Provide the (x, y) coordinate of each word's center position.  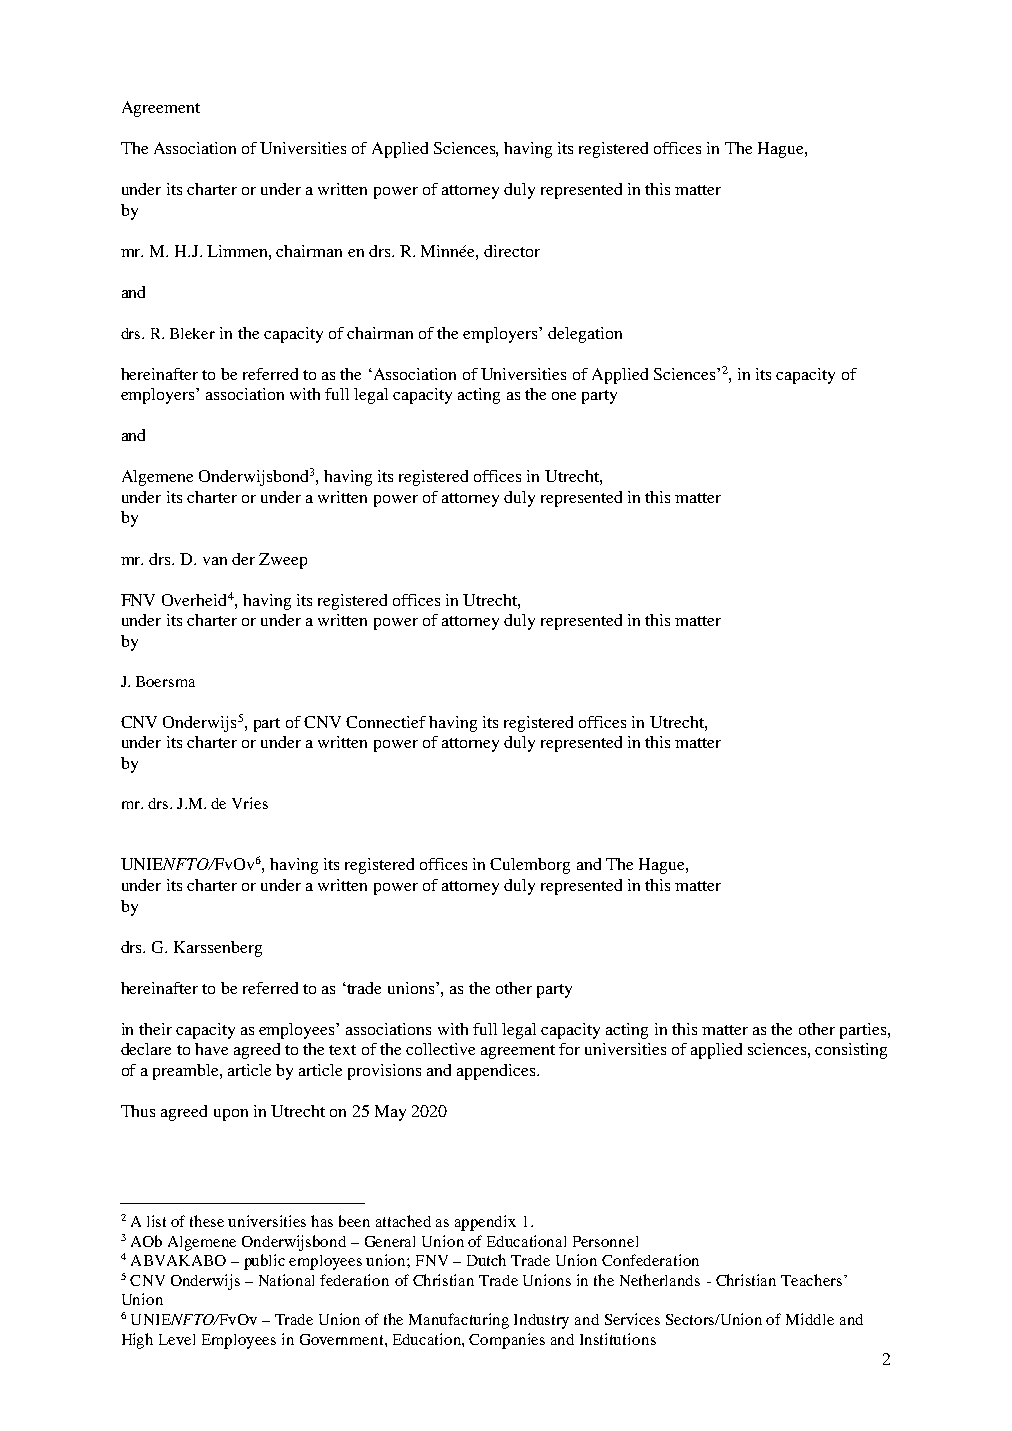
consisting (851, 1051)
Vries (250, 803)
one (564, 396)
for (569, 1049)
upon (231, 1115)
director (512, 251)
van (215, 561)
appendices (497, 1072)
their (155, 1029)
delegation (585, 335)
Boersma (165, 681)
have (211, 1049)
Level (177, 1339)
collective (440, 1049)
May (390, 1113)
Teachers (813, 1280)
